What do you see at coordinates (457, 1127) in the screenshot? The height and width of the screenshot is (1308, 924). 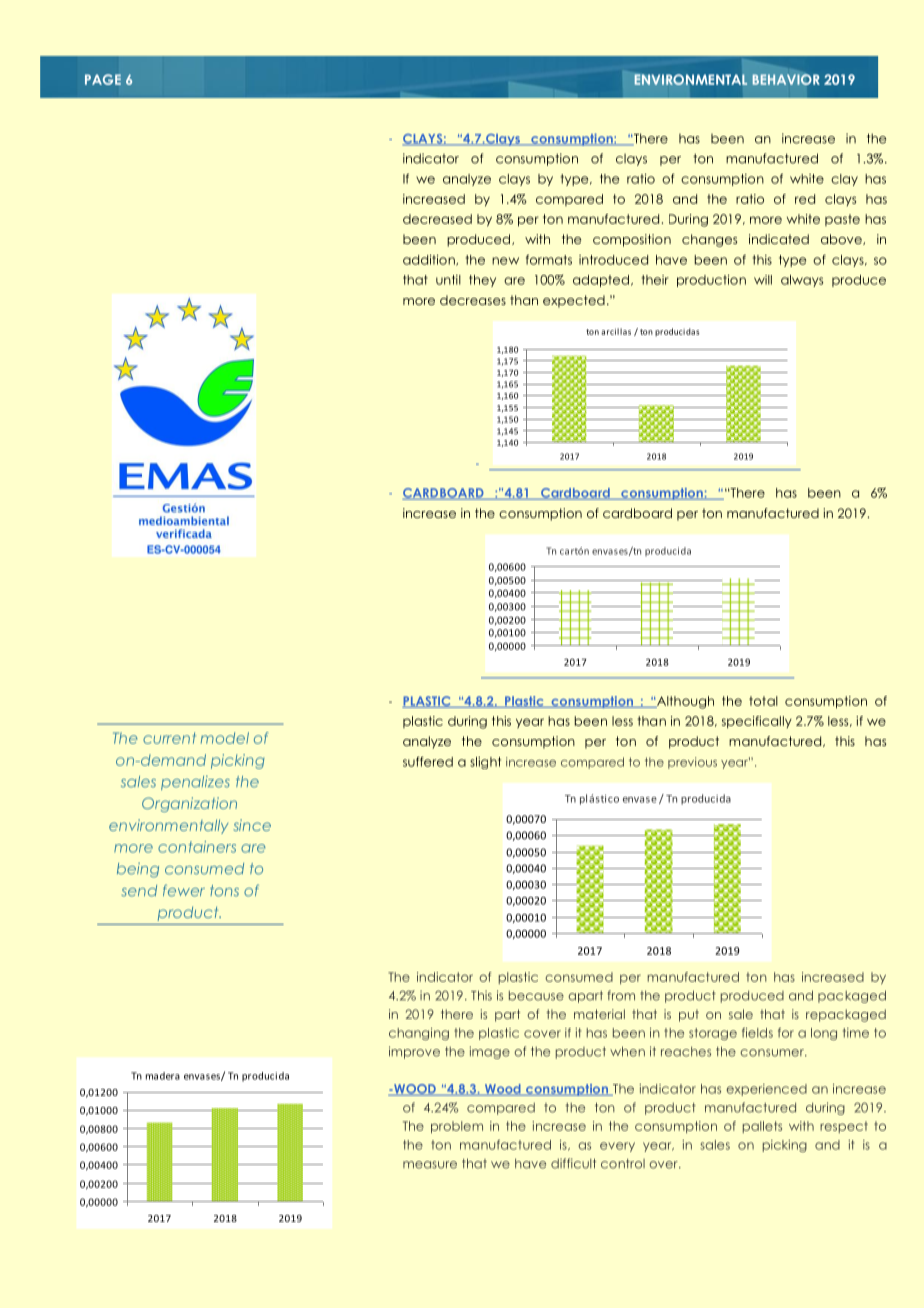 I see `problem` at bounding box center [457, 1127].
